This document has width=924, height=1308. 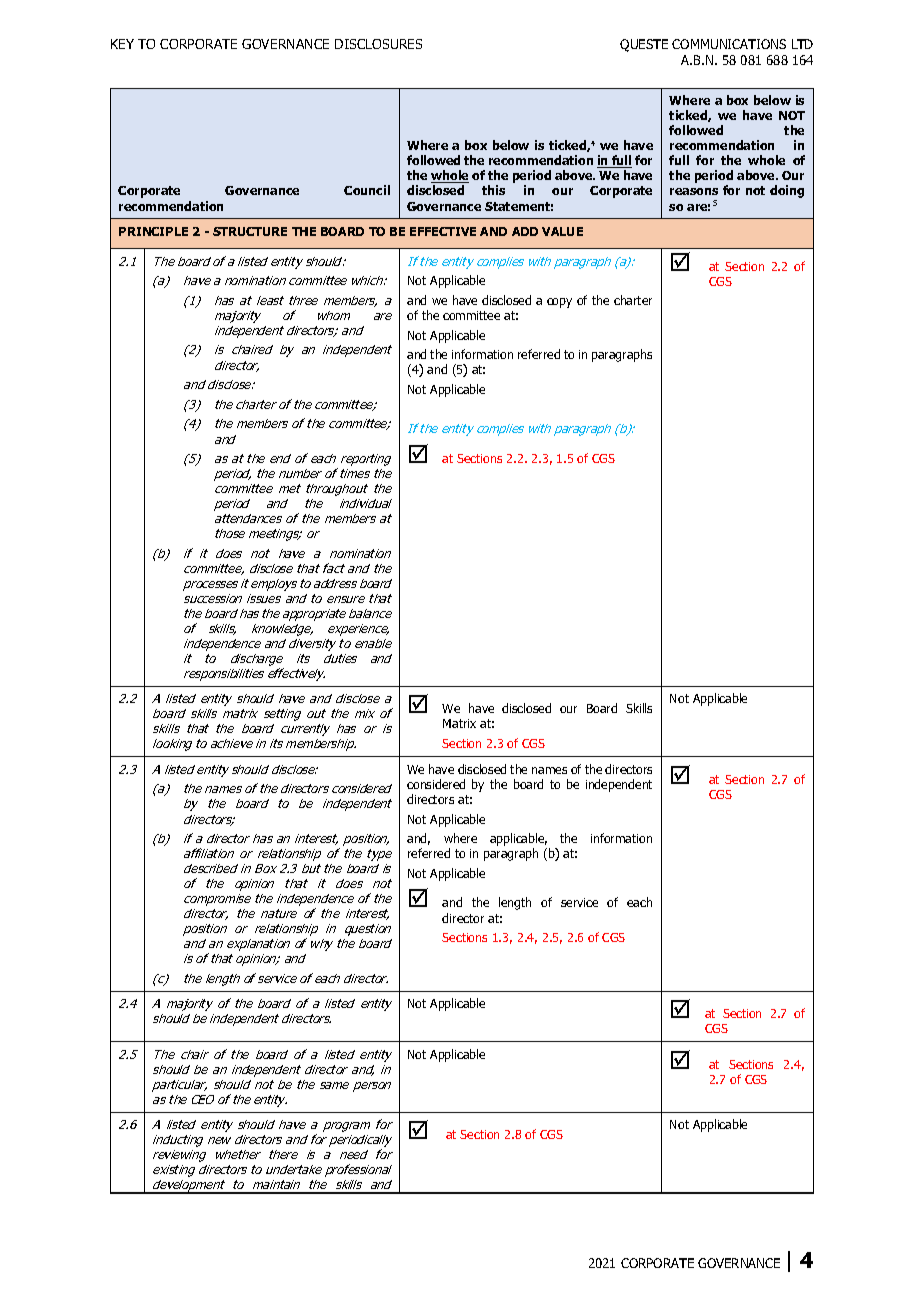 What do you see at coordinates (694, 191) in the document?
I see `reasons` at bounding box center [694, 191].
